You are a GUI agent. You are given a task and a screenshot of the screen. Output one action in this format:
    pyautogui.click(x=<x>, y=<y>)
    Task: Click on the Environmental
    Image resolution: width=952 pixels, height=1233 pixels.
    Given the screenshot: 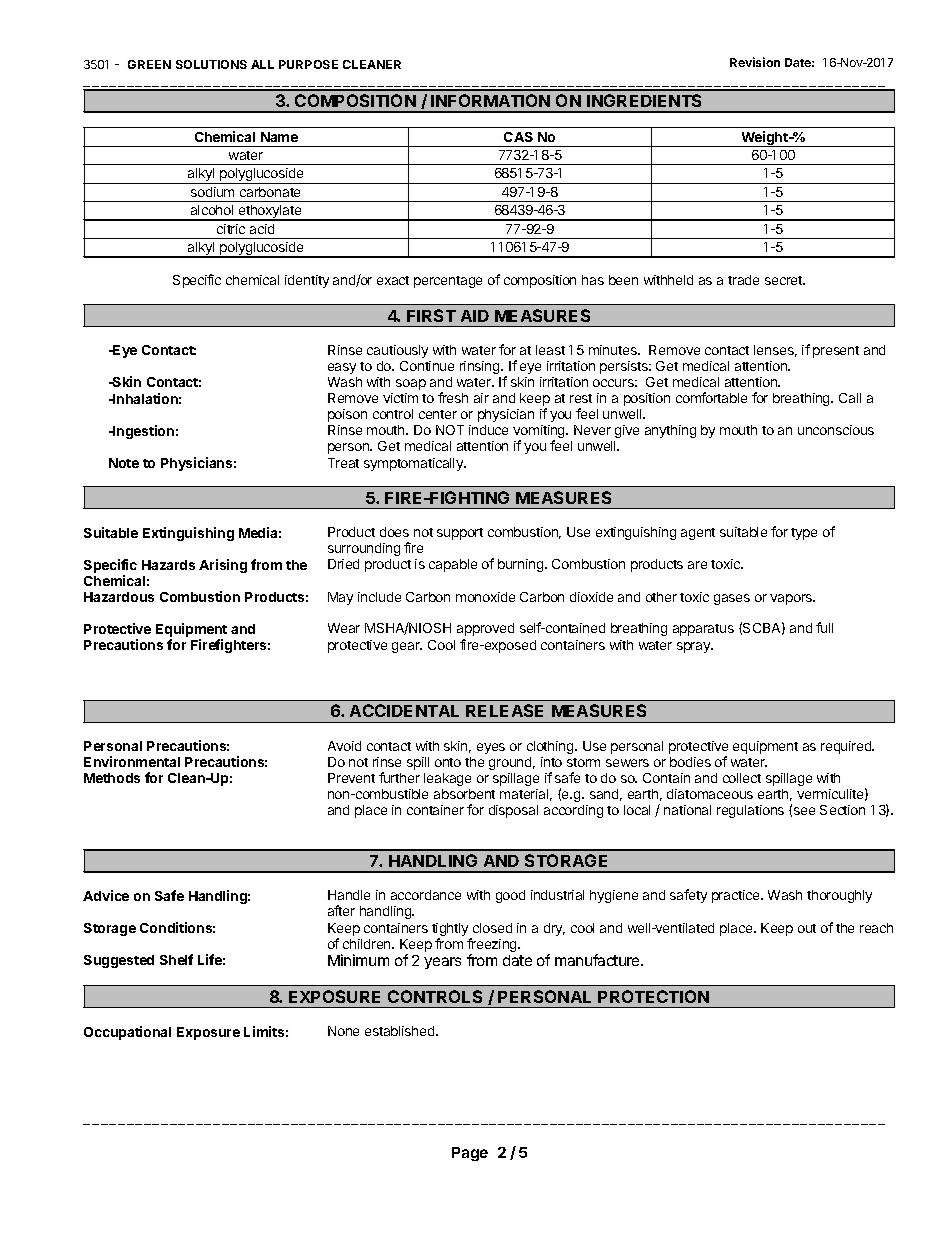 What is the action you would take?
    pyautogui.click(x=132, y=761)
